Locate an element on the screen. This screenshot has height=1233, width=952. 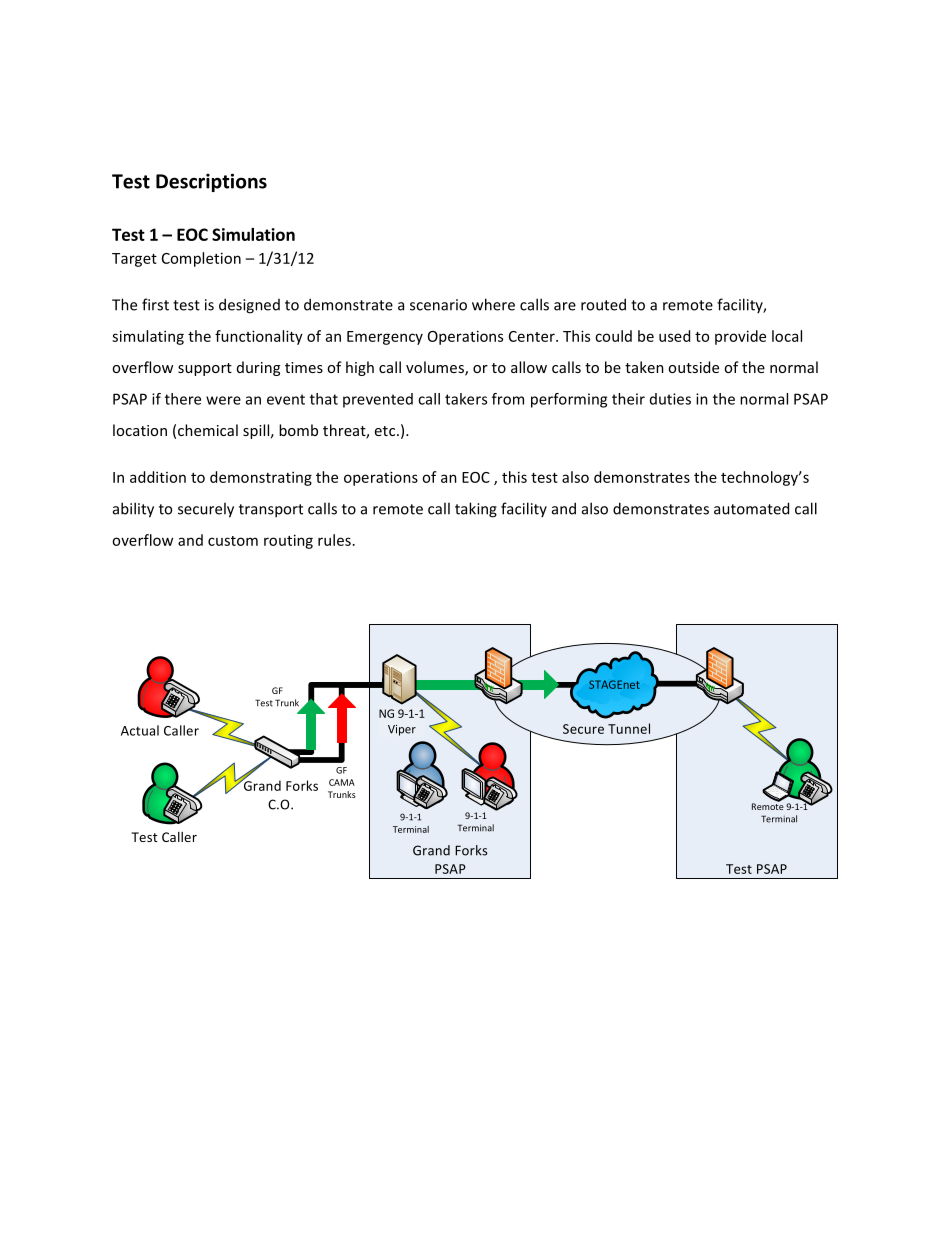
demonstrating is located at coordinates (261, 478).
